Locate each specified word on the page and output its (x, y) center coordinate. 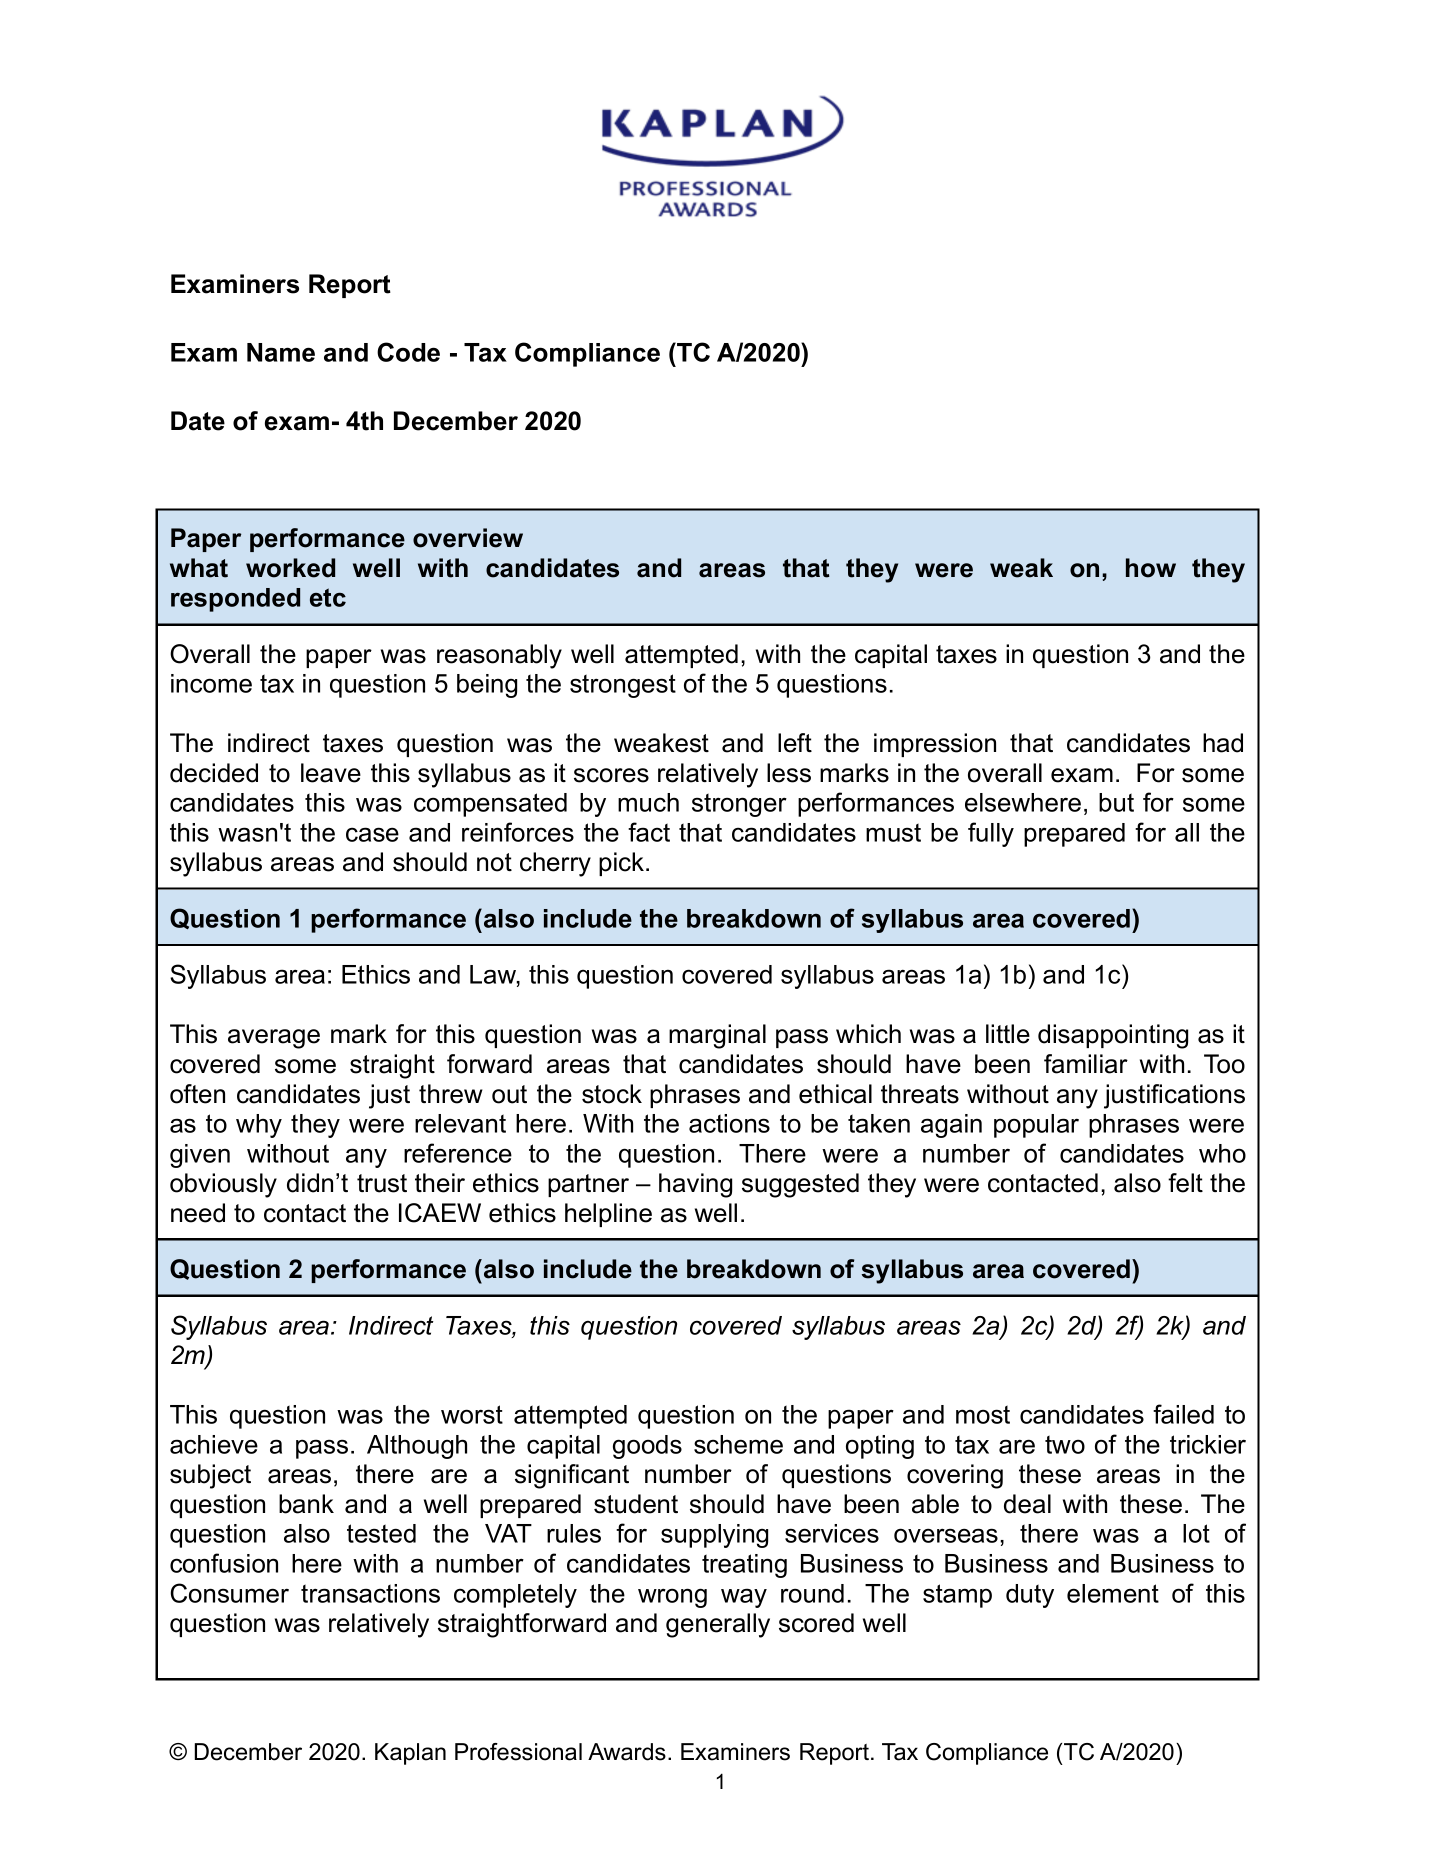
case (372, 834)
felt (1185, 1183)
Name (281, 352)
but (1116, 802)
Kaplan (410, 1754)
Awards (627, 1752)
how (1151, 568)
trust (382, 1183)
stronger (739, 805)
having (695, 1185)
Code (408, 352)
